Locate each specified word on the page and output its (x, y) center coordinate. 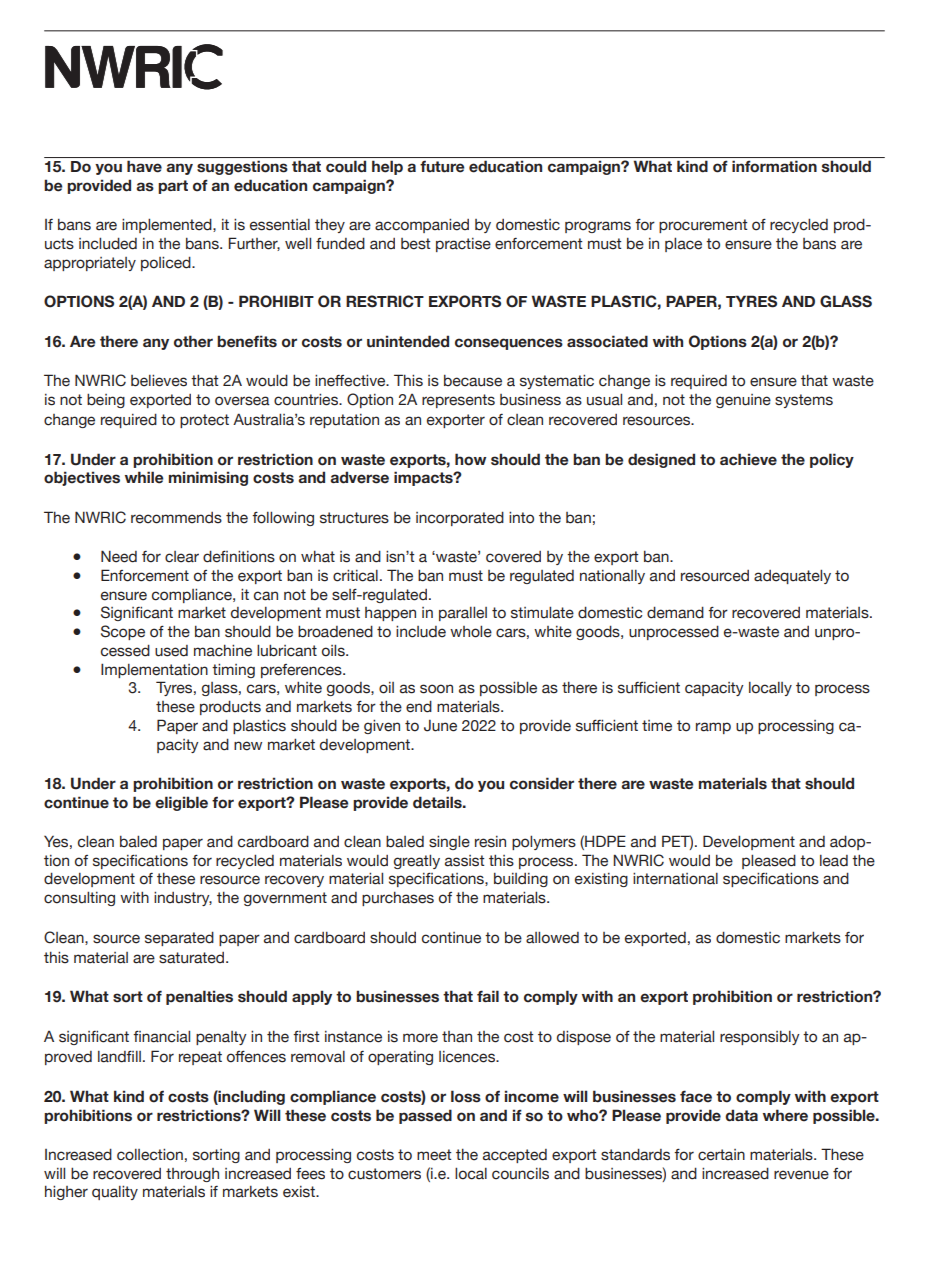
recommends (176, 518)
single (449, 842)
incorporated (460, 518)
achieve (748, 459)
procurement (703, 226)
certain (721, 1155)
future (442, 166)
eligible (181, 803)
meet (434, 1155)
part (173, 187)
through (192, 1175)
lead (834, 861)
